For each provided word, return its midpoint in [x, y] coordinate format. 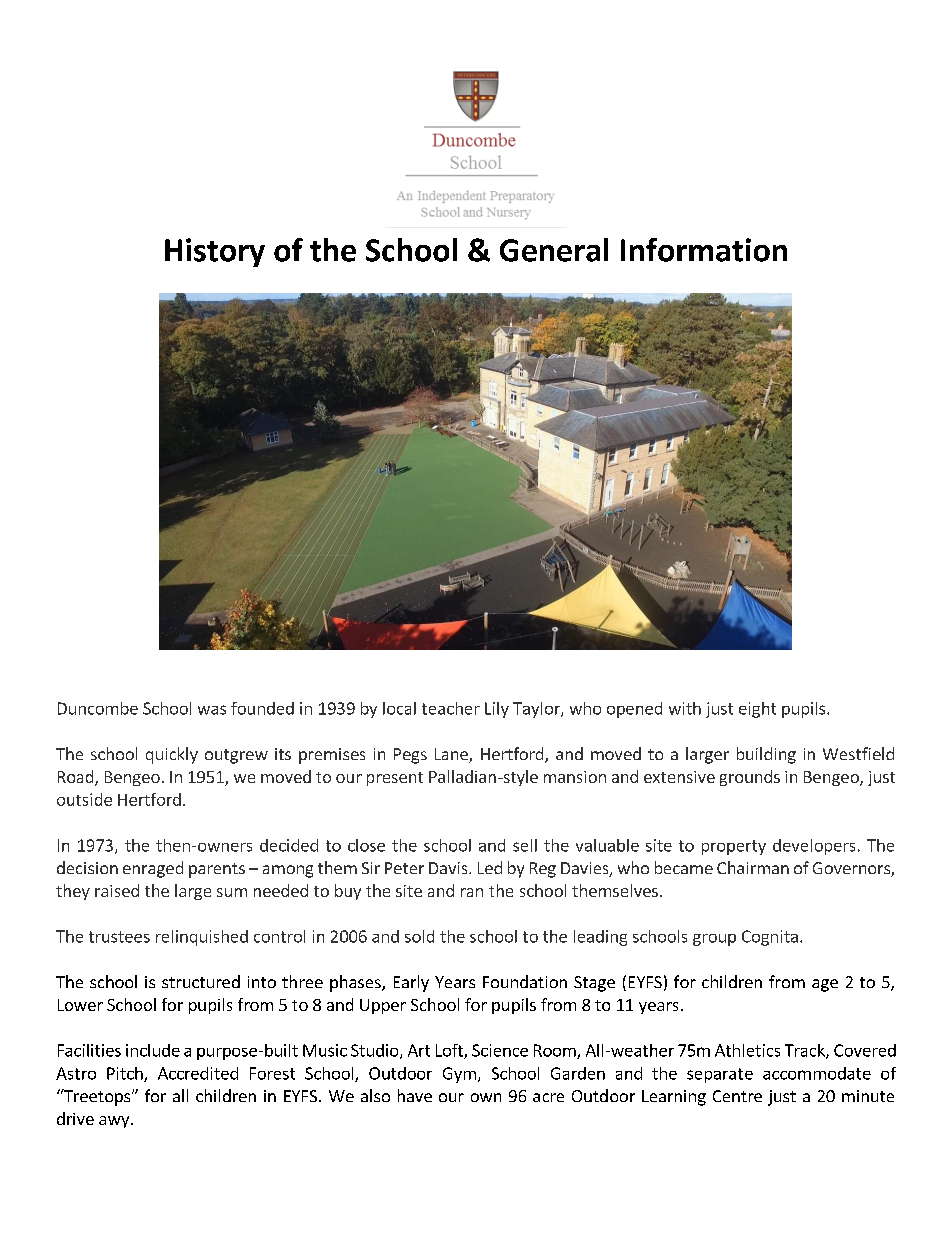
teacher [451, 708]
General [554, 250]
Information [704, 250]
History [215, 252]
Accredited [198, 1073]
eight [757, 710]
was [212, 710]
